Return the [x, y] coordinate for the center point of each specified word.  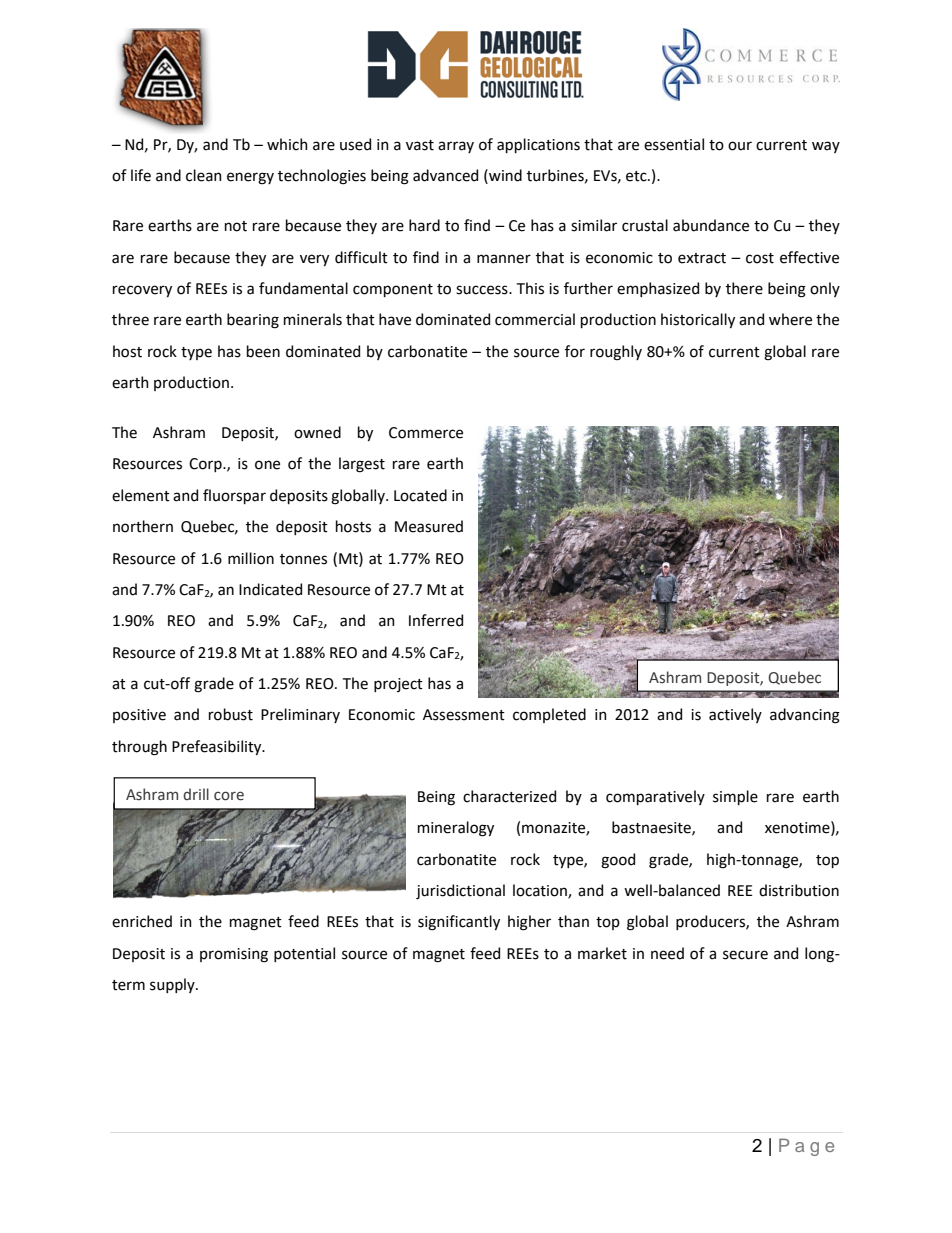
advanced [445, 175]
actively [735, 715]
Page [806, 1147]
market [602, 953]
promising [234, 955]
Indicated [270, 589]
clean [204, 175]
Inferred [436, 620]
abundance [711, 225]
